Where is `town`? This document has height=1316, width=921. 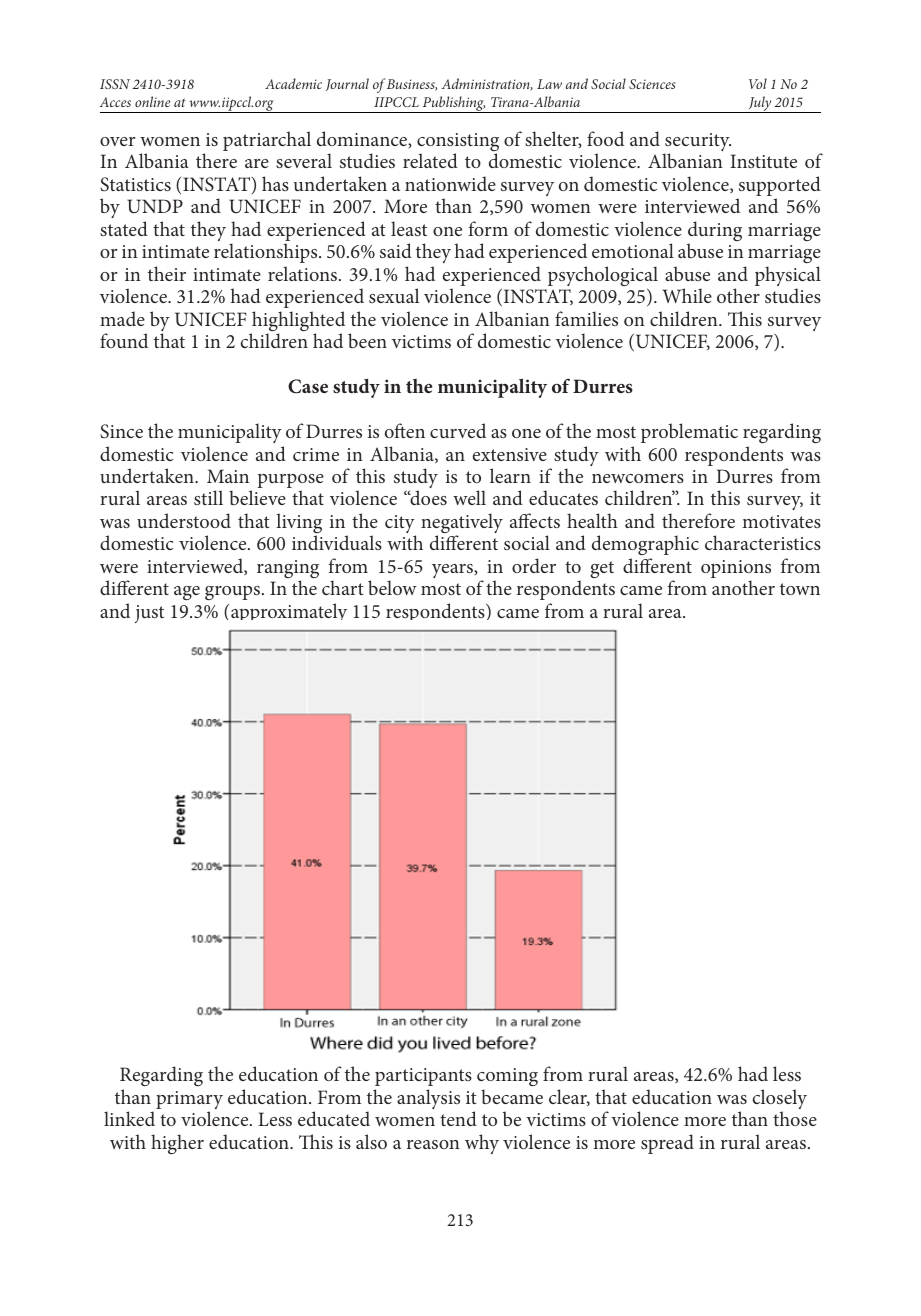 town is located at coordinates (800, 589).
